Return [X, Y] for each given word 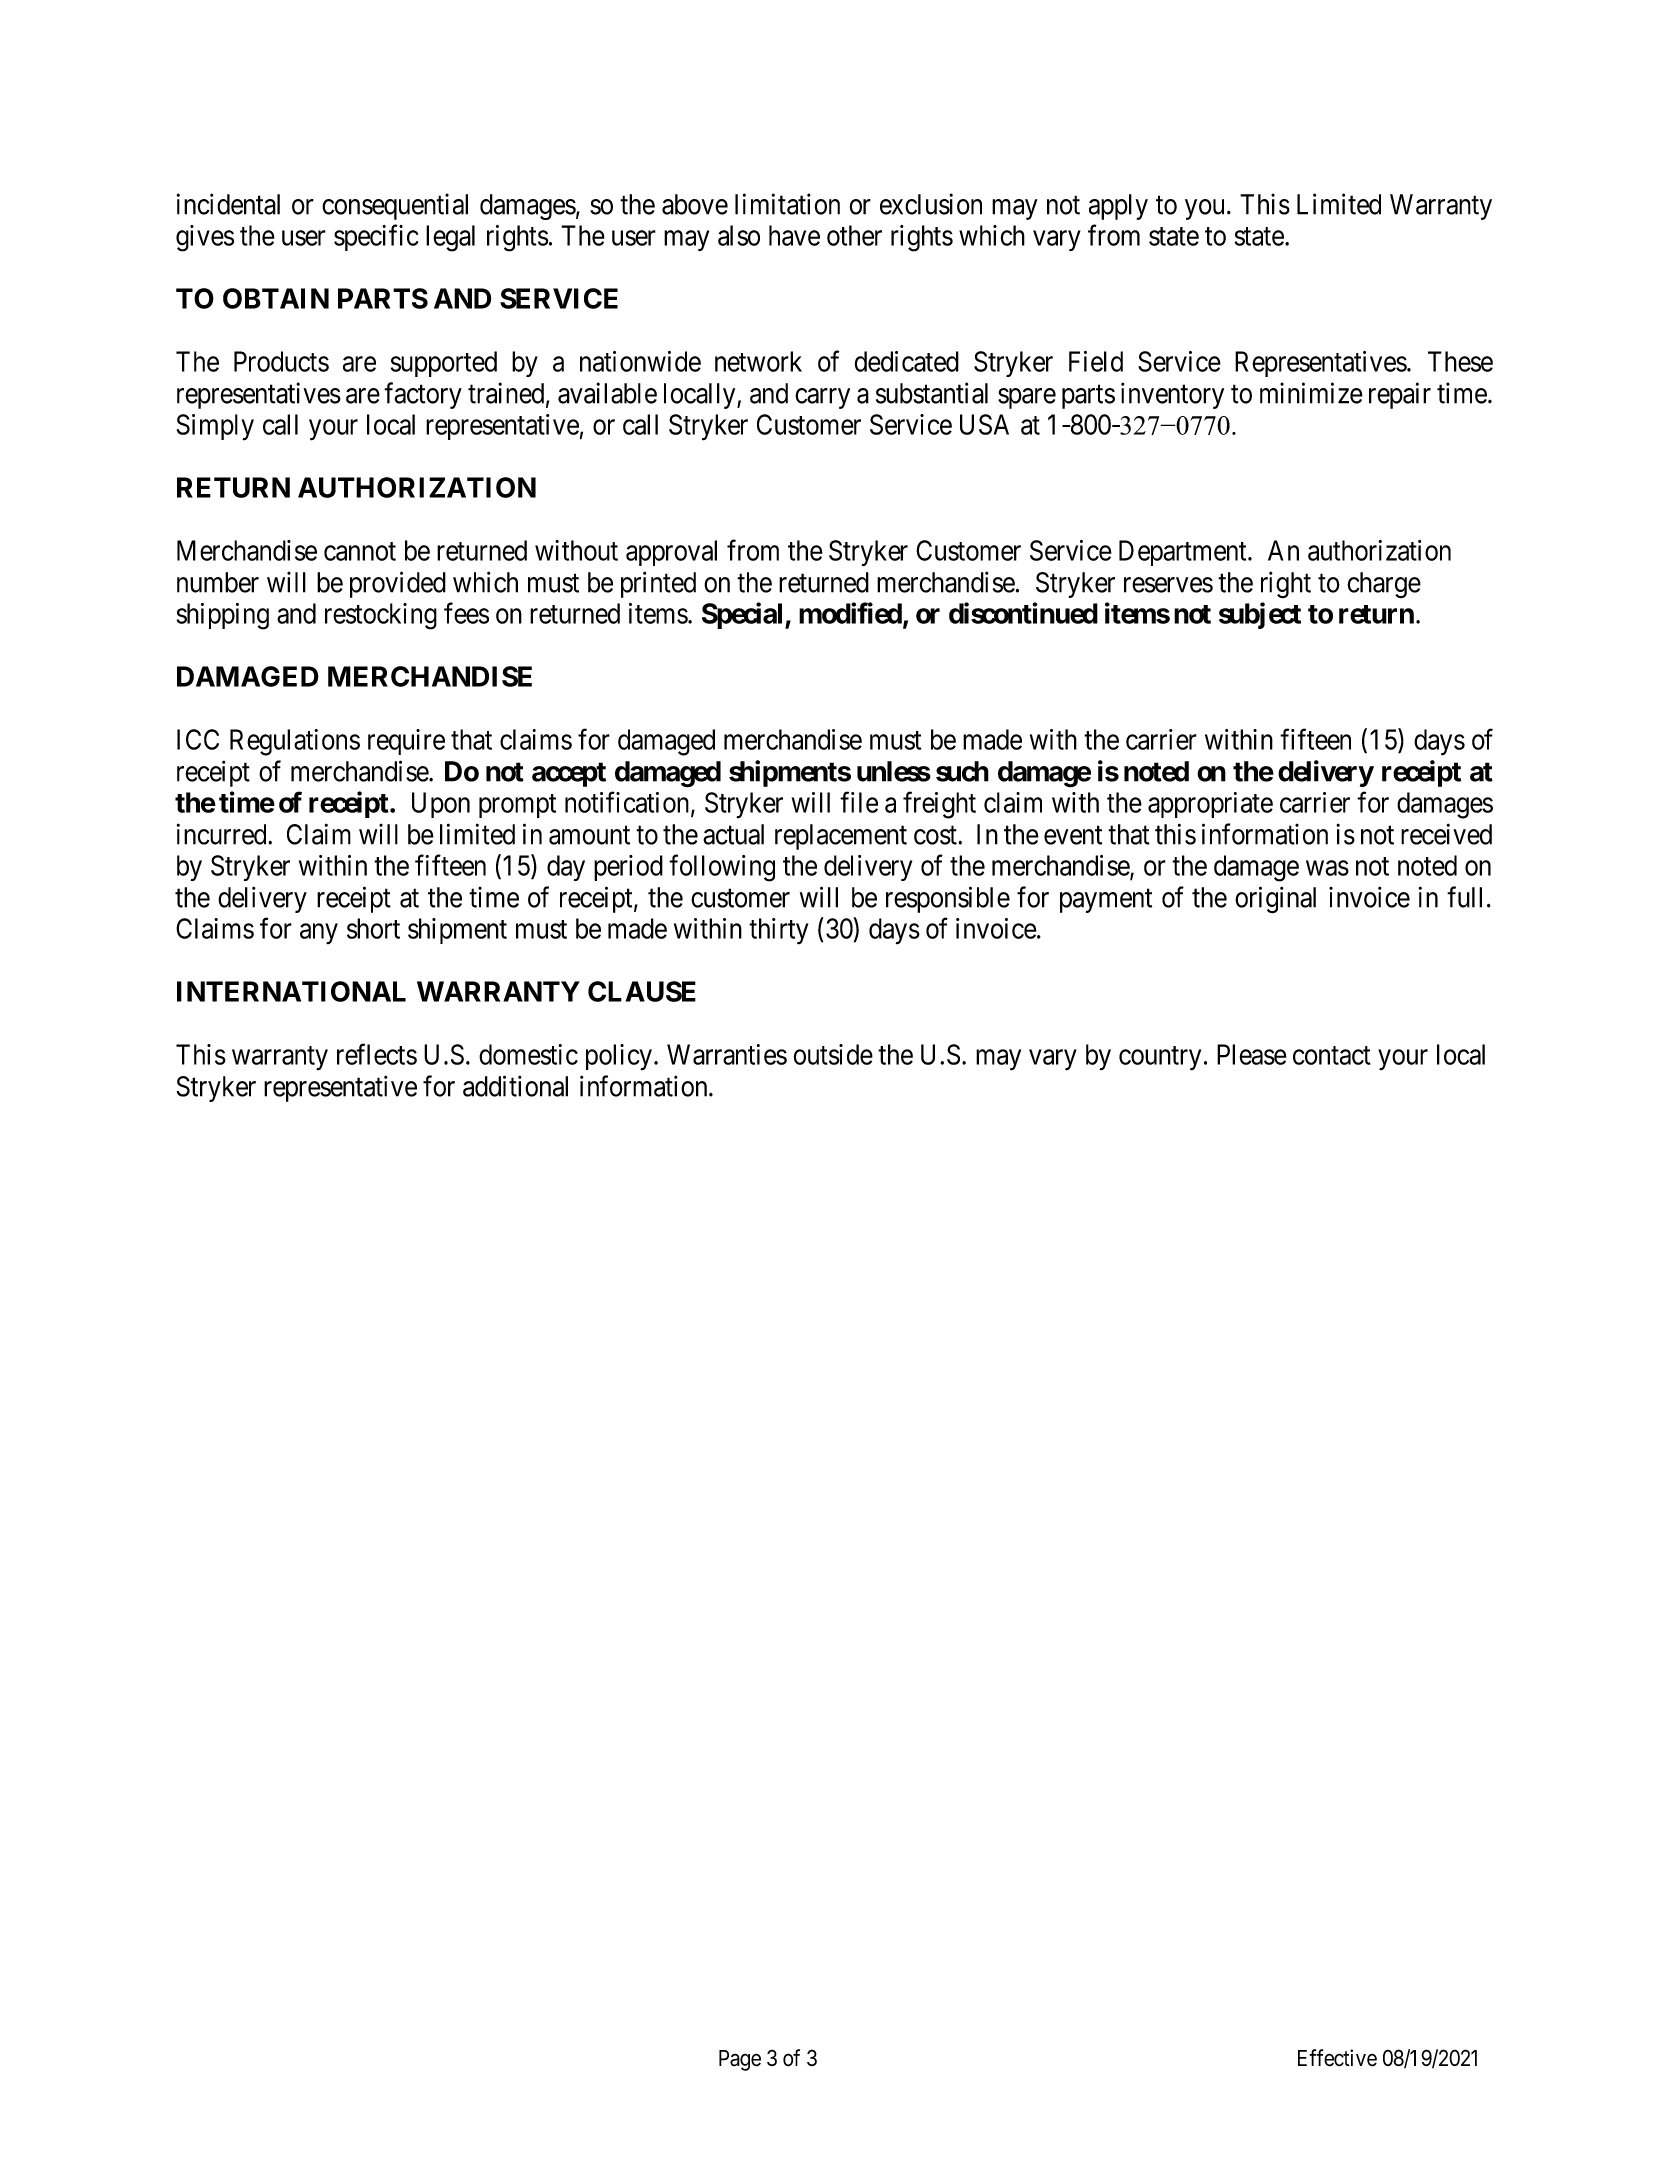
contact [1332, 1055]
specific [376, 237]
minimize [1311, 393]
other [854, 235]
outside [833, 1054]
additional [515, 1086]
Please [1252, 1054]
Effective [1337, 2058]
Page [740, 2060]
